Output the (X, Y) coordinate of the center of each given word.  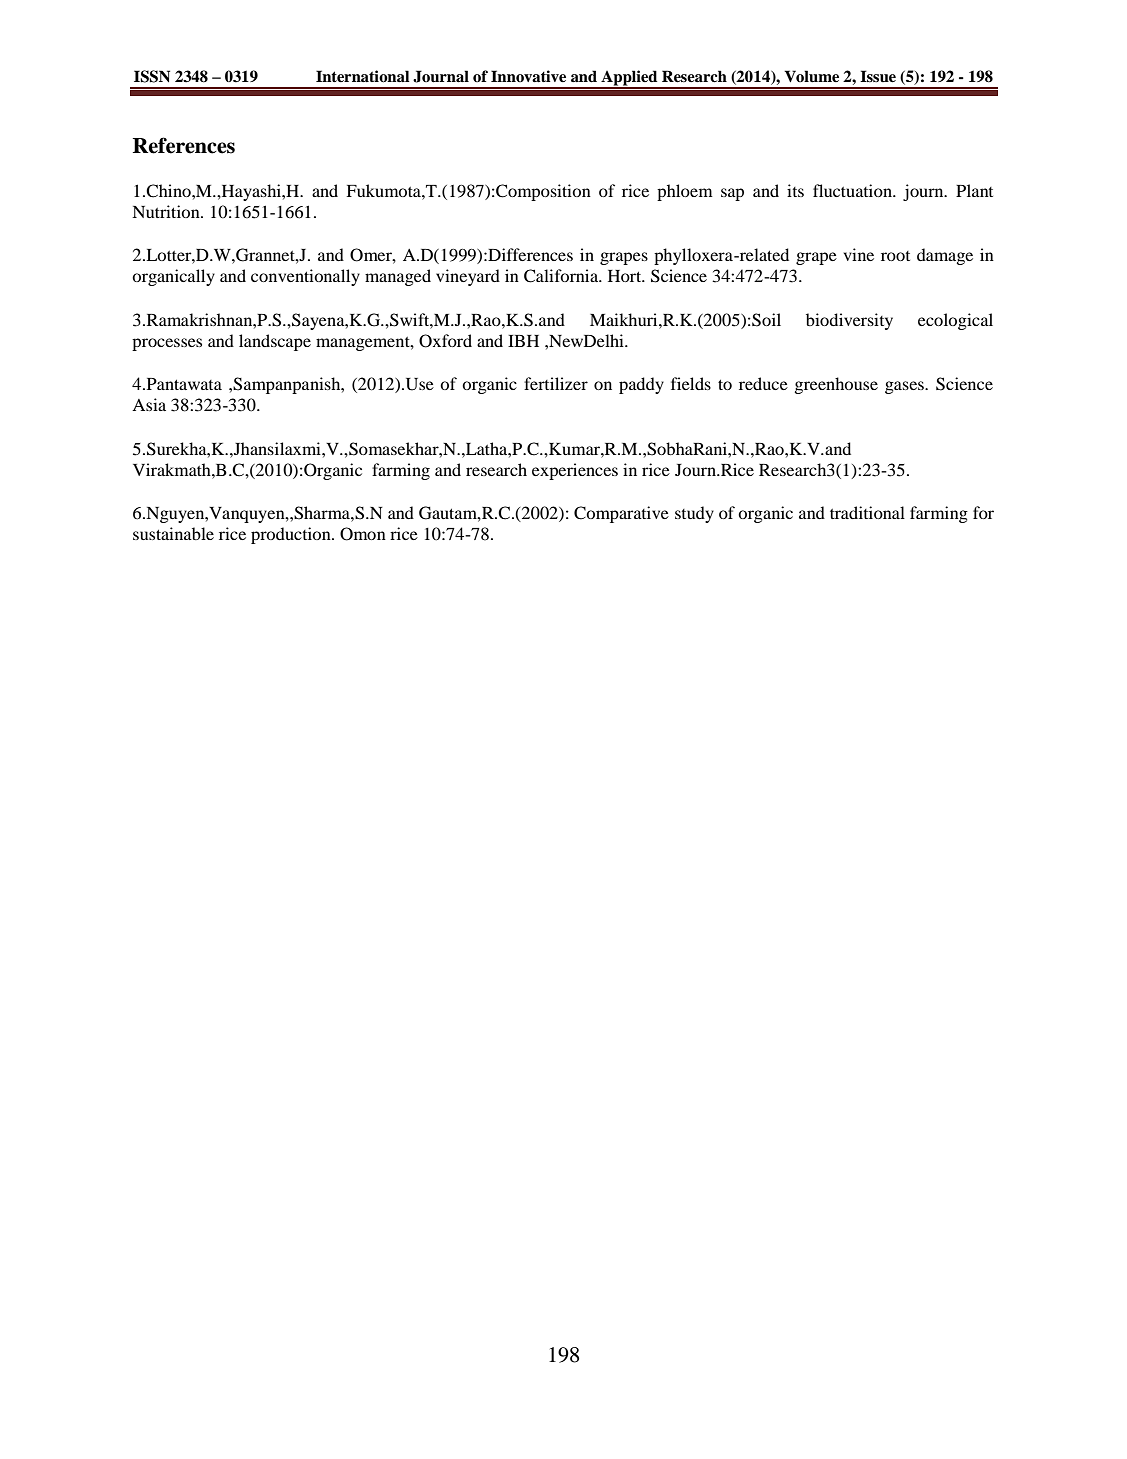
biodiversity (849, 321)
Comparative (621, 514)
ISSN (152, 76)
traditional (867, 512)
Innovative (528, 76)
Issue (878, 76)
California (562, 276)
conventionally (305, 277)
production (292, 535)
